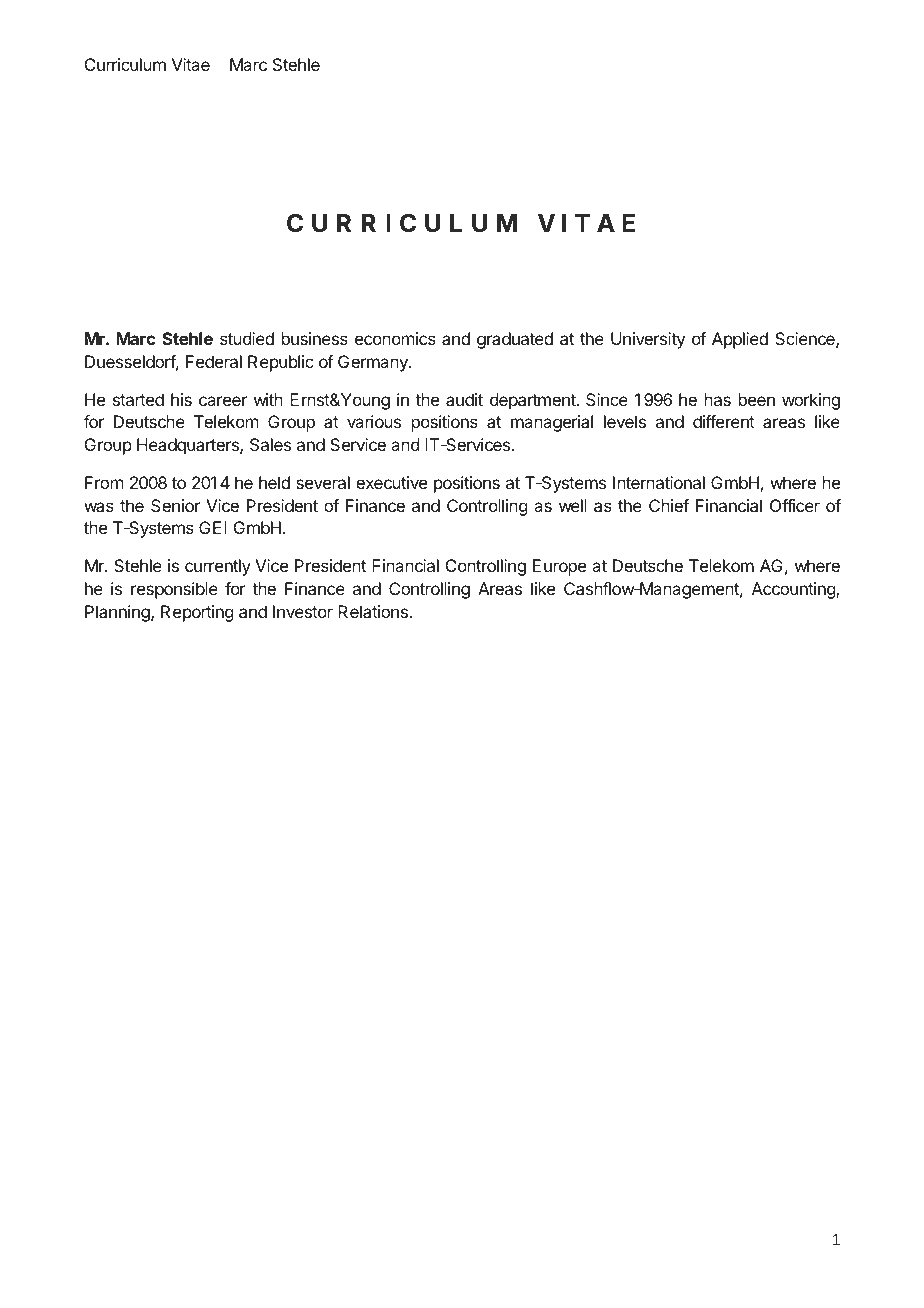  What do you see at coordinates (191, 64) in the document?
I see `Vitae` at bounding box center [191, 64].
